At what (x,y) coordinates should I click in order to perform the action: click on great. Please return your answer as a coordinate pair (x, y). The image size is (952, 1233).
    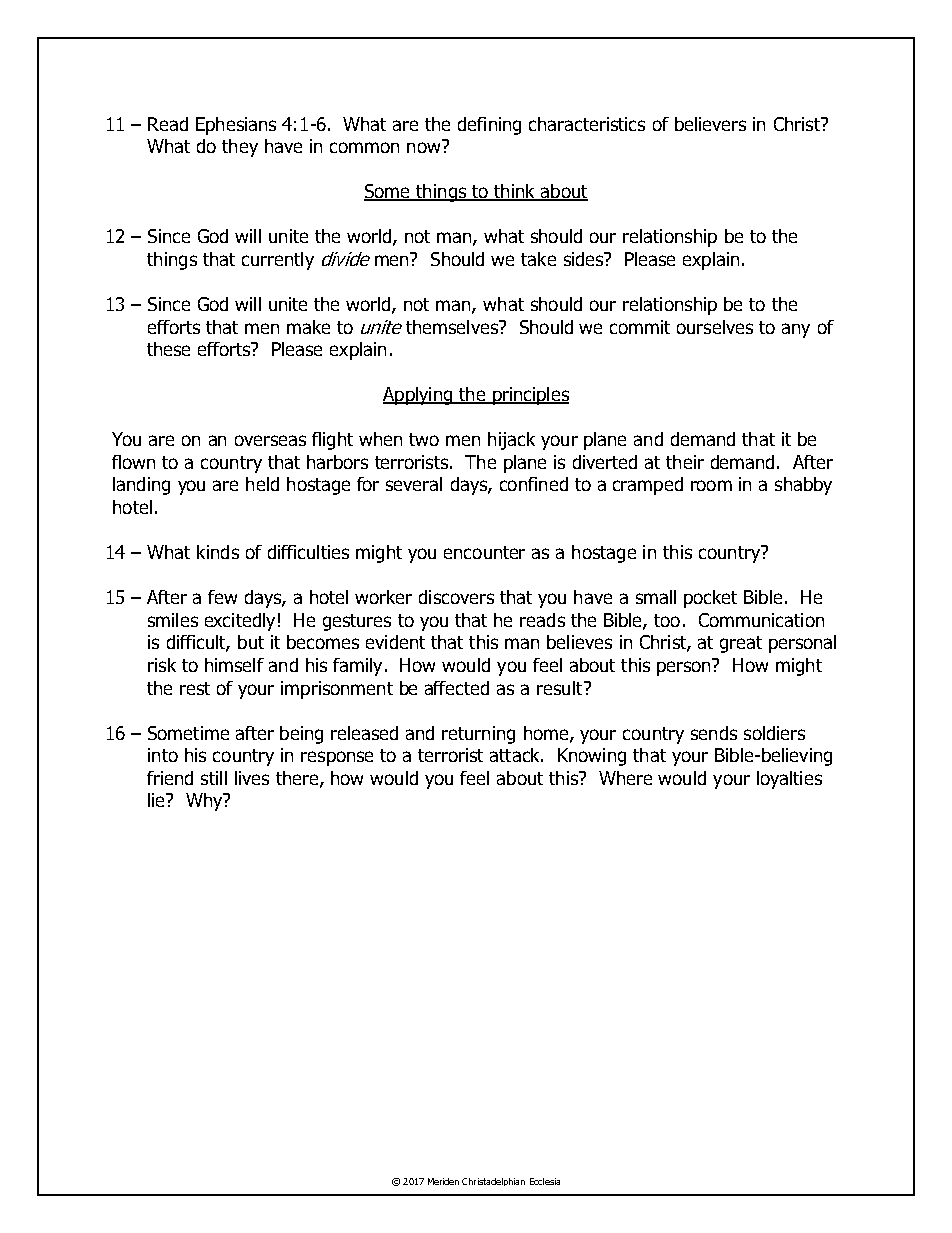
    Looking at the image, I should click on (741, 644).
